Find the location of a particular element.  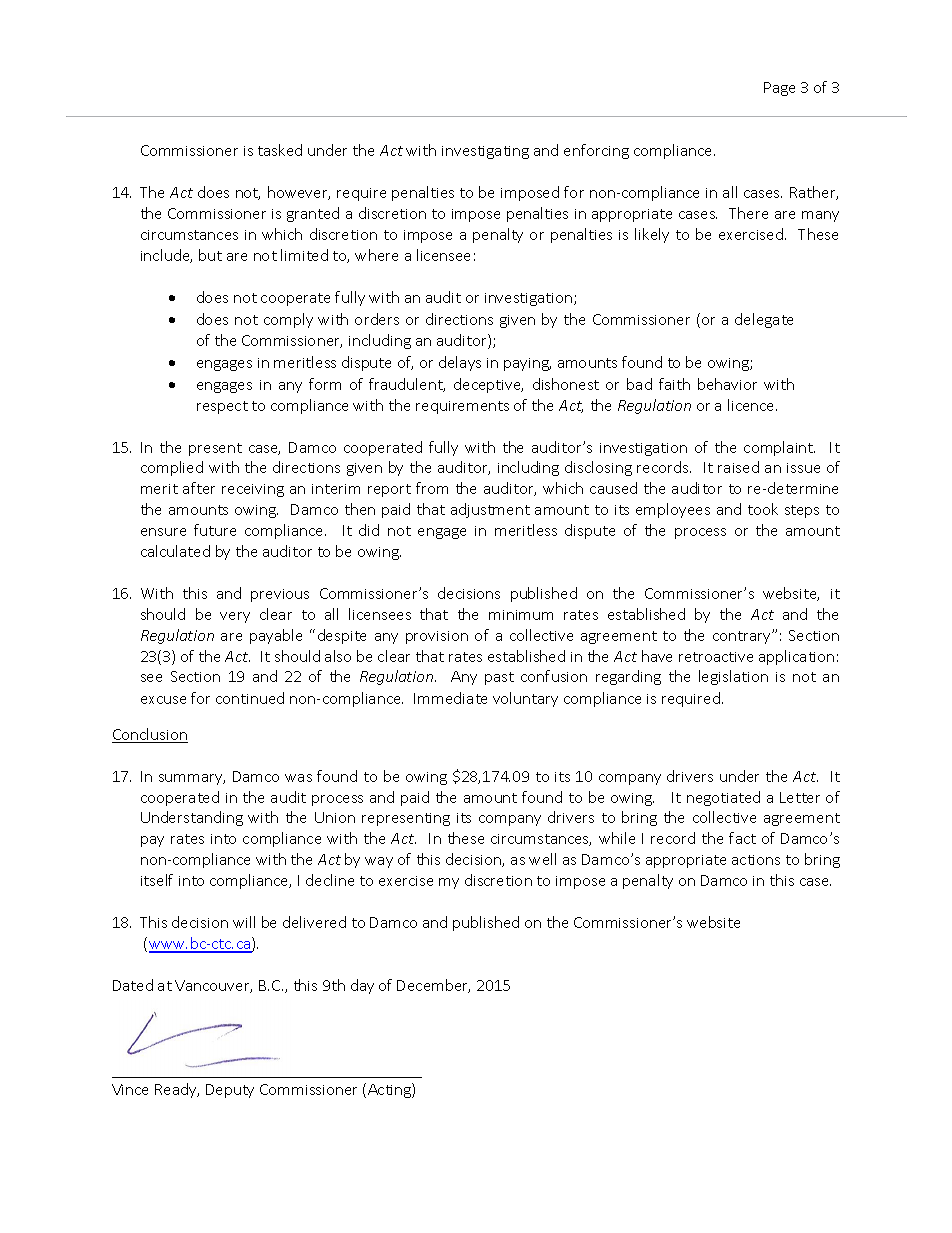

Deputy is located at coordinates (230, 1091).
